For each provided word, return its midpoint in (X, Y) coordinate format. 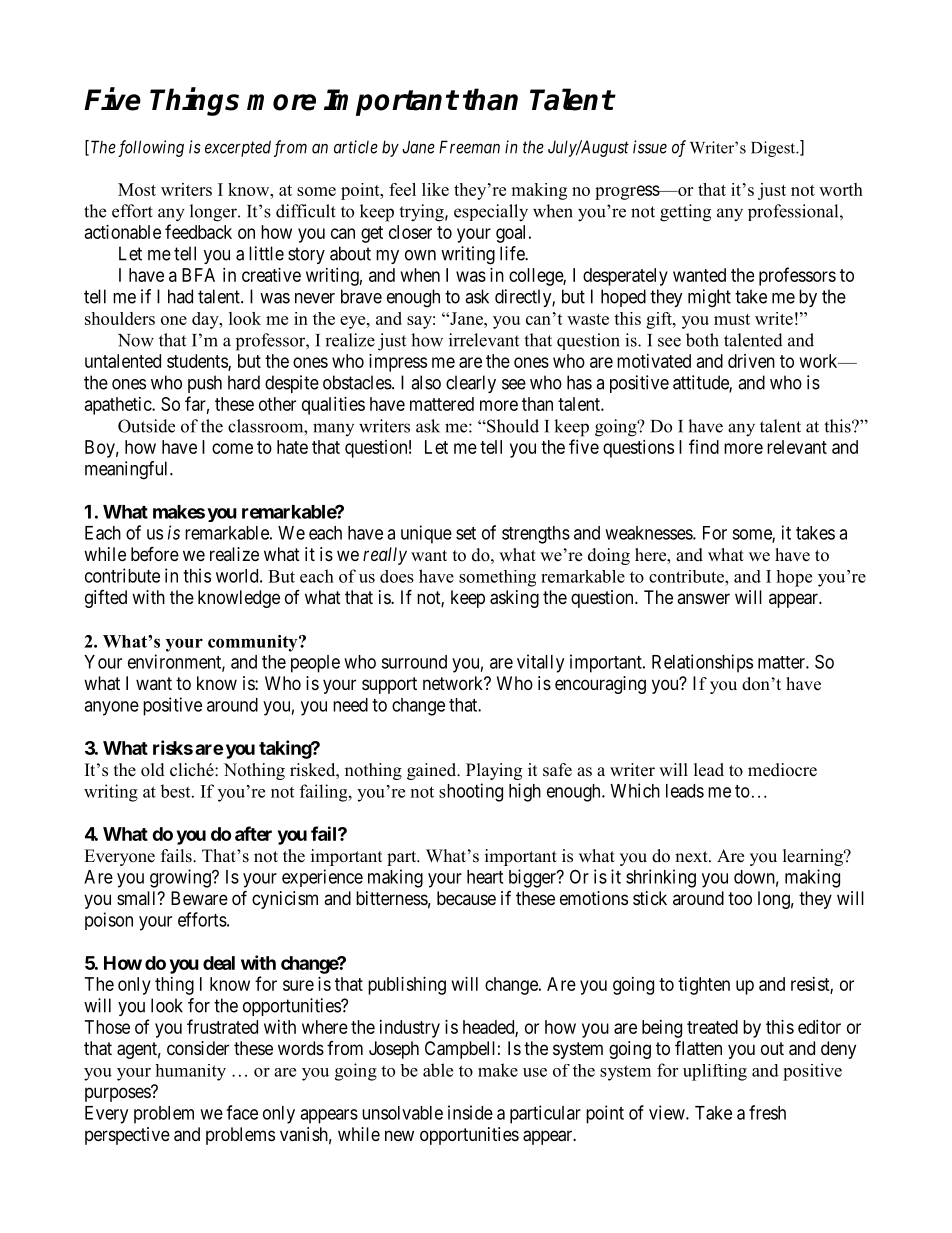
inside (470, 1112)
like (435, 189)
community (254, 643)
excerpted (238, 148)
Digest (774, 149)
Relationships (702, 663)
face (242, 1112)
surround (414, 662)
